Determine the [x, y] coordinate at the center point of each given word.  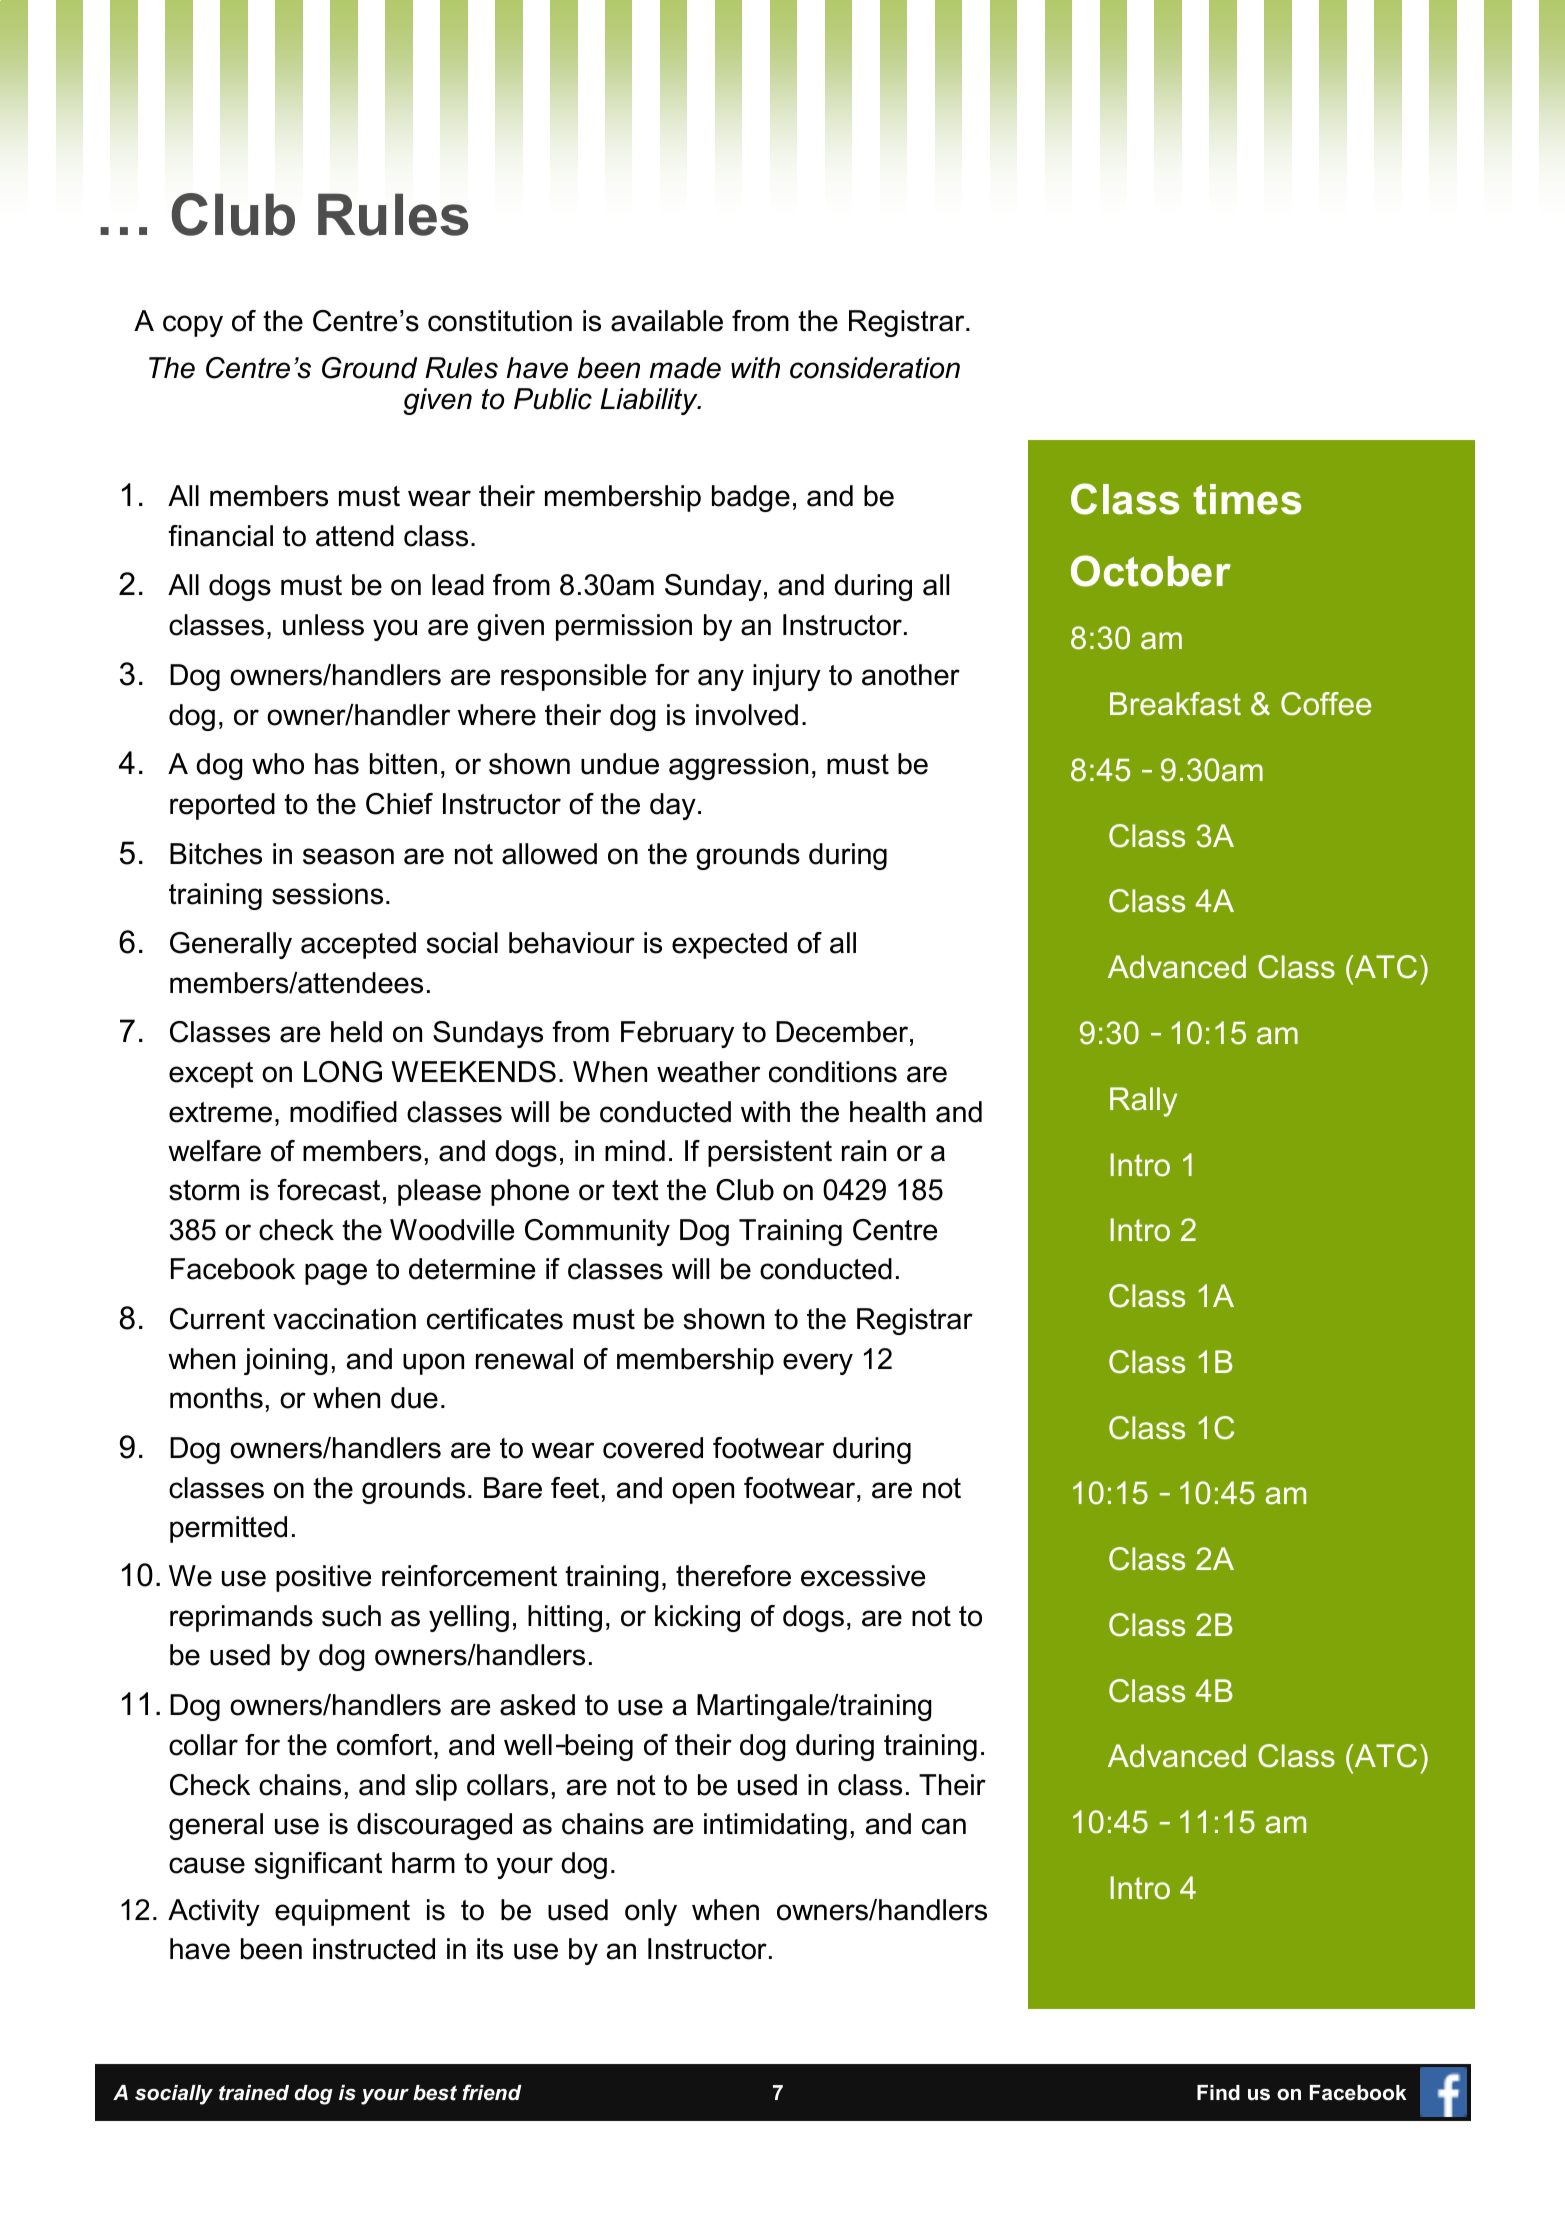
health [887, 1112]
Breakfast [1175, 704]
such [351, 1616]
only [651, 1912]
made [685, 368]
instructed [374, 1949]
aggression [738, 766]
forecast [328, 1190]
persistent [770, 1153]
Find [1218, 2093]
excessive [863, 1576]
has [337, 764]
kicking [697, 1618]
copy [193, 326]
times [1247, 499]
